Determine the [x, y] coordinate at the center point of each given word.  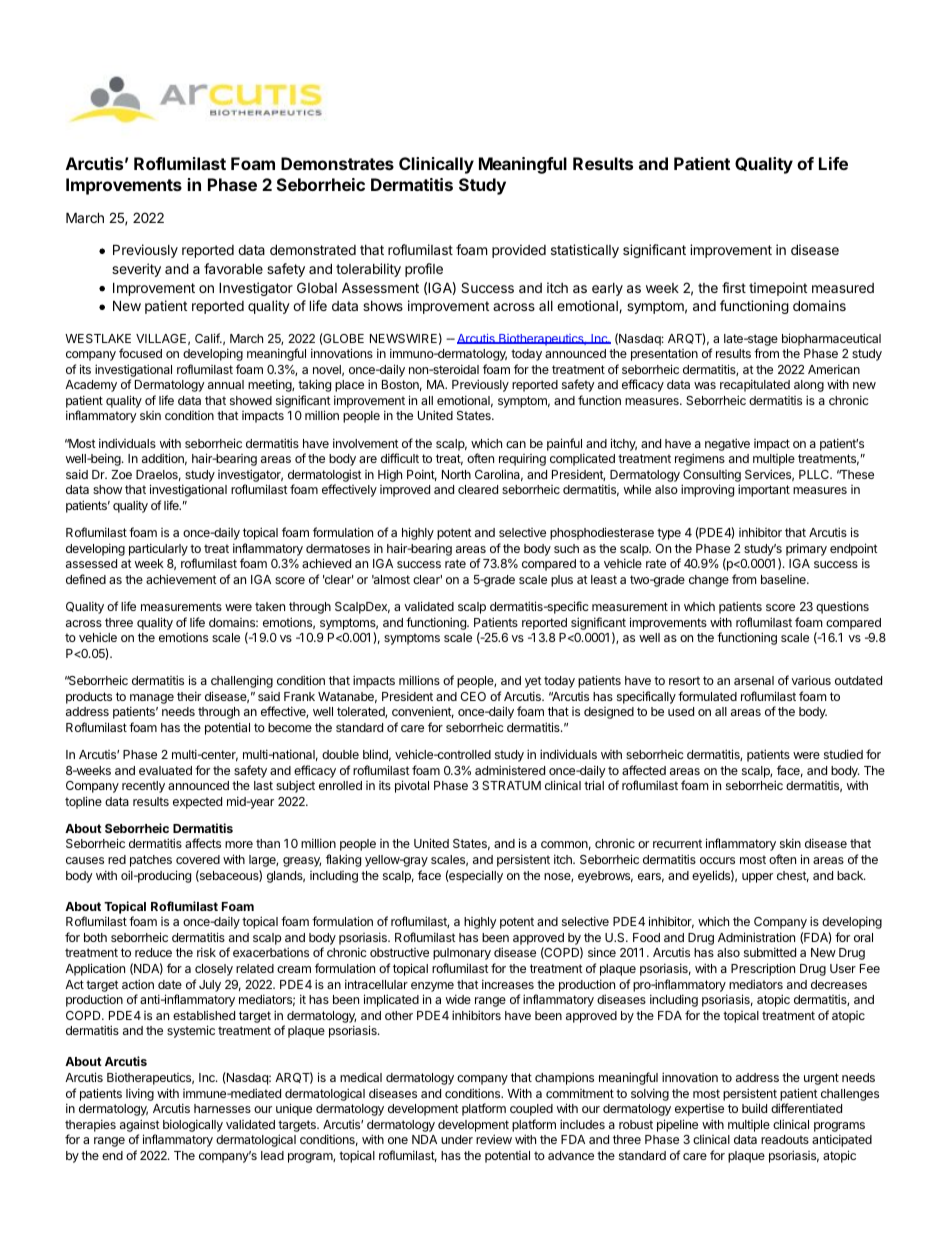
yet [533, 682]
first [734, 287]
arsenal [754, 680]
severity [136, 270]
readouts [785, 1139]
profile [424, 270]
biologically [193, 1125]
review [494, 1139]
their [189, 696]
